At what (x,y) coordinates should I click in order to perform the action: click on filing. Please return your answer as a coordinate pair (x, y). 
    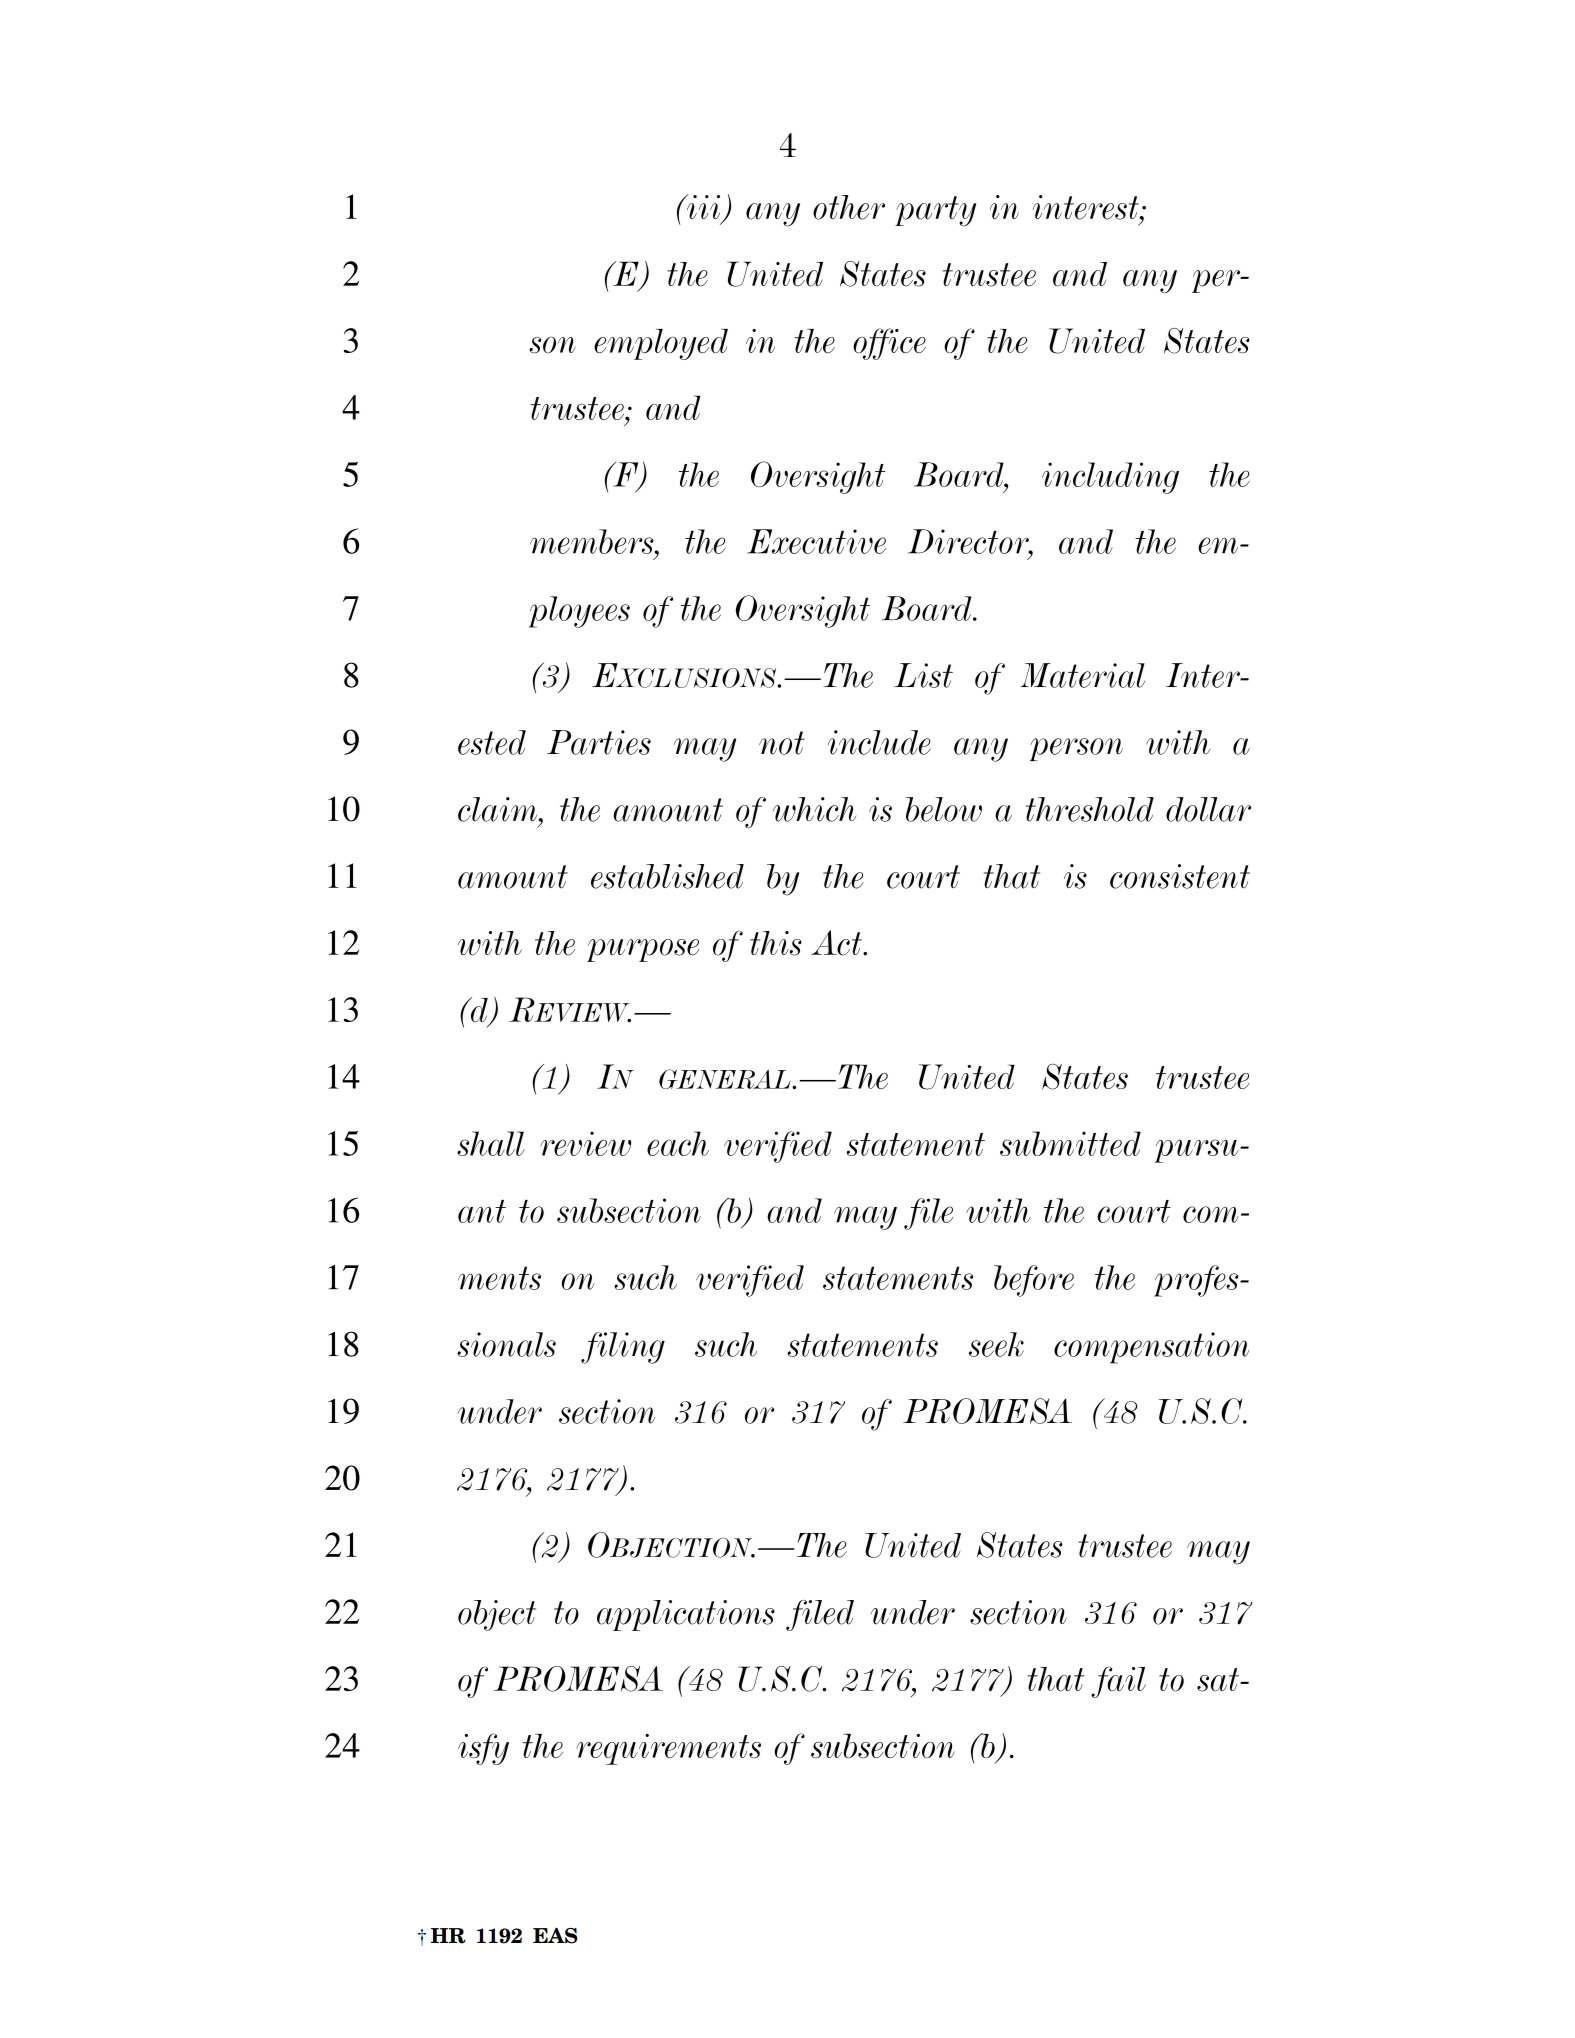
    Looking at the image, I should click on (623, 1348).
